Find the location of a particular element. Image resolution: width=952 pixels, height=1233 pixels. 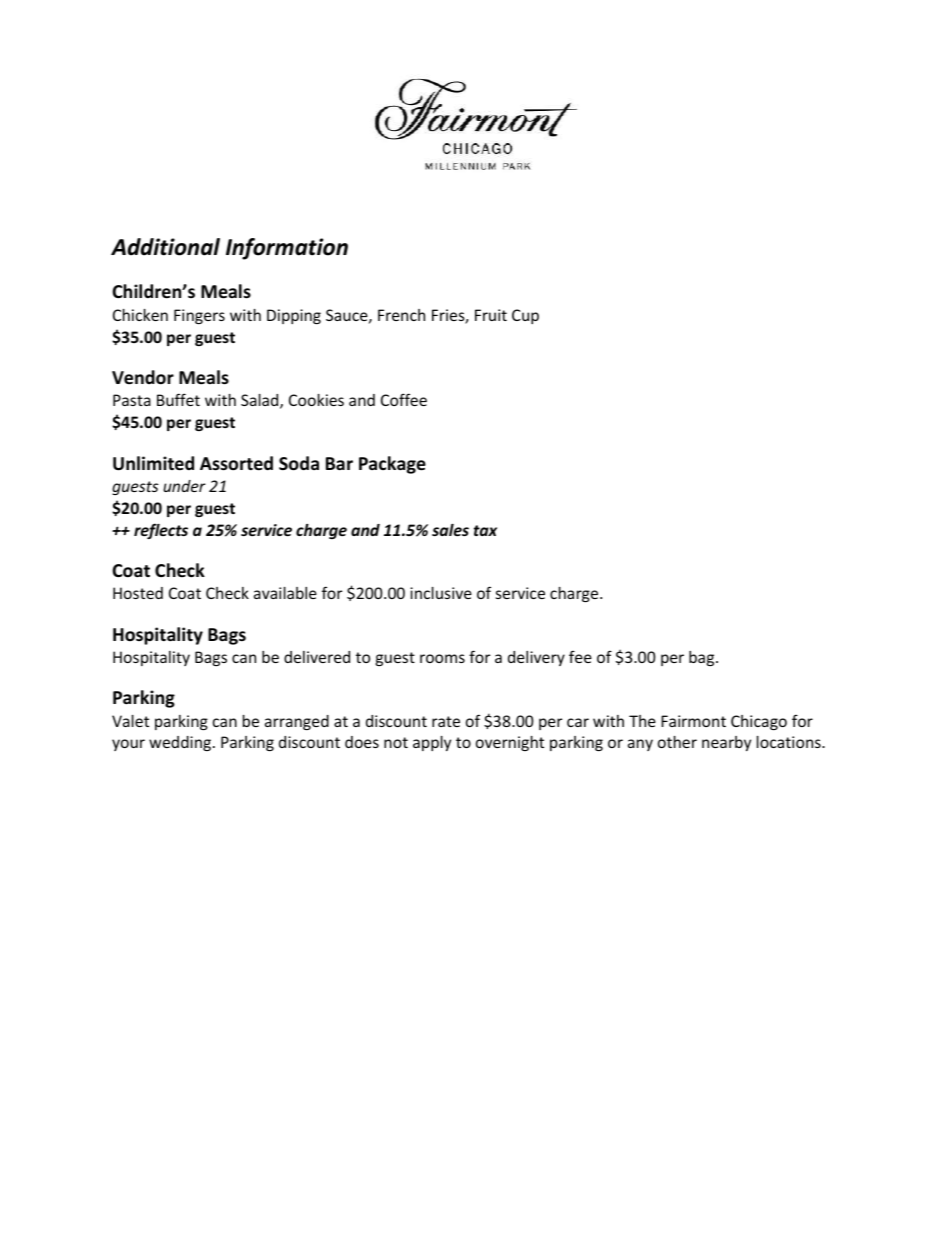

under is located at coordinates (184, 486).
